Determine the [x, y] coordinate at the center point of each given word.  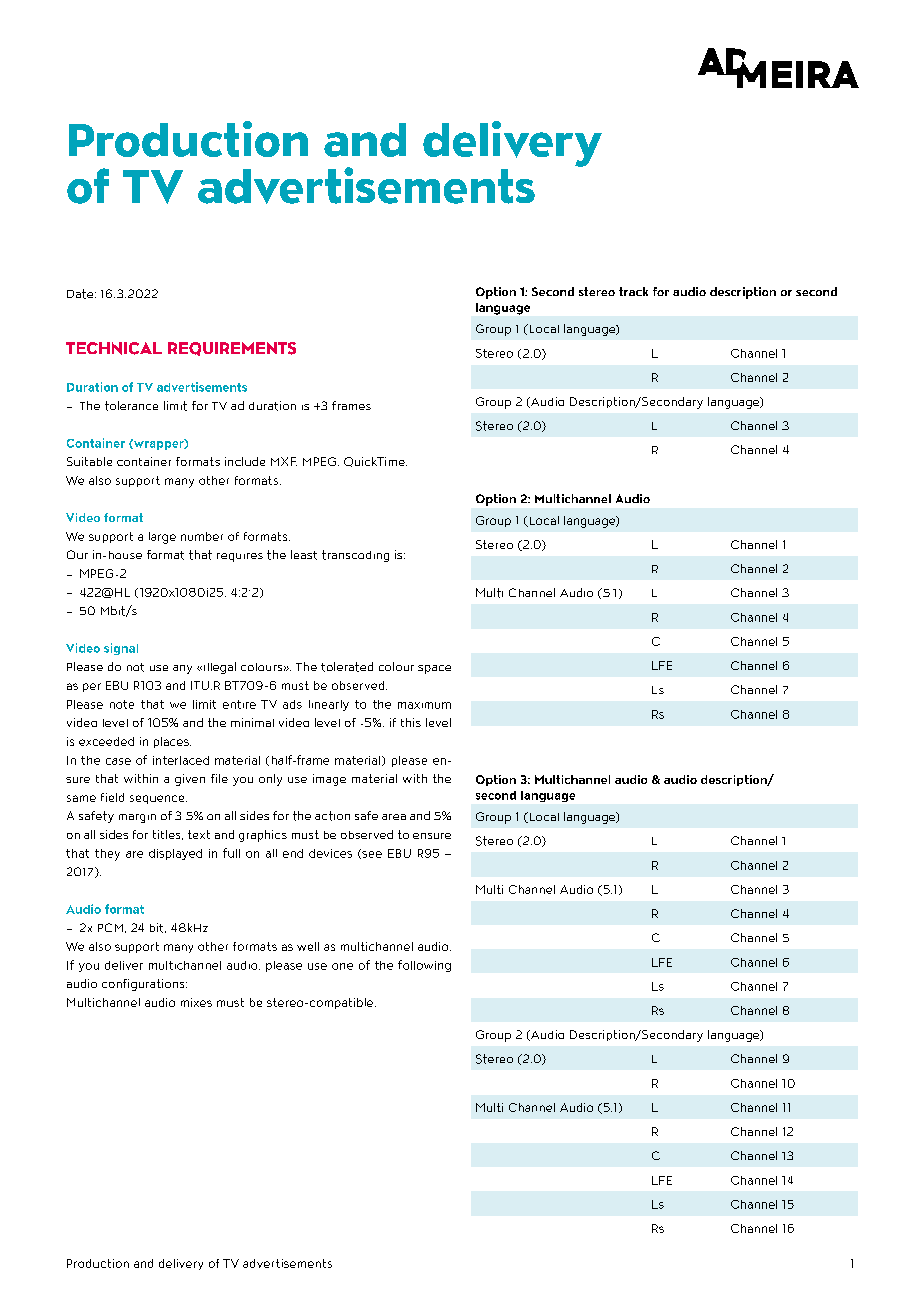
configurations [144, 985]
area [394, 817]
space [434, 669]
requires [240, 557]
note [122, 704]
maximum [424, 705]
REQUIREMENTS [232, 349]
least [304, 555]
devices [330, 853]
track [633, 291]
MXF [284, 461]
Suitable [89, 461]
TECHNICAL [114, 348]
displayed [175, 854]
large [162, 538]
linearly [329, 705]
